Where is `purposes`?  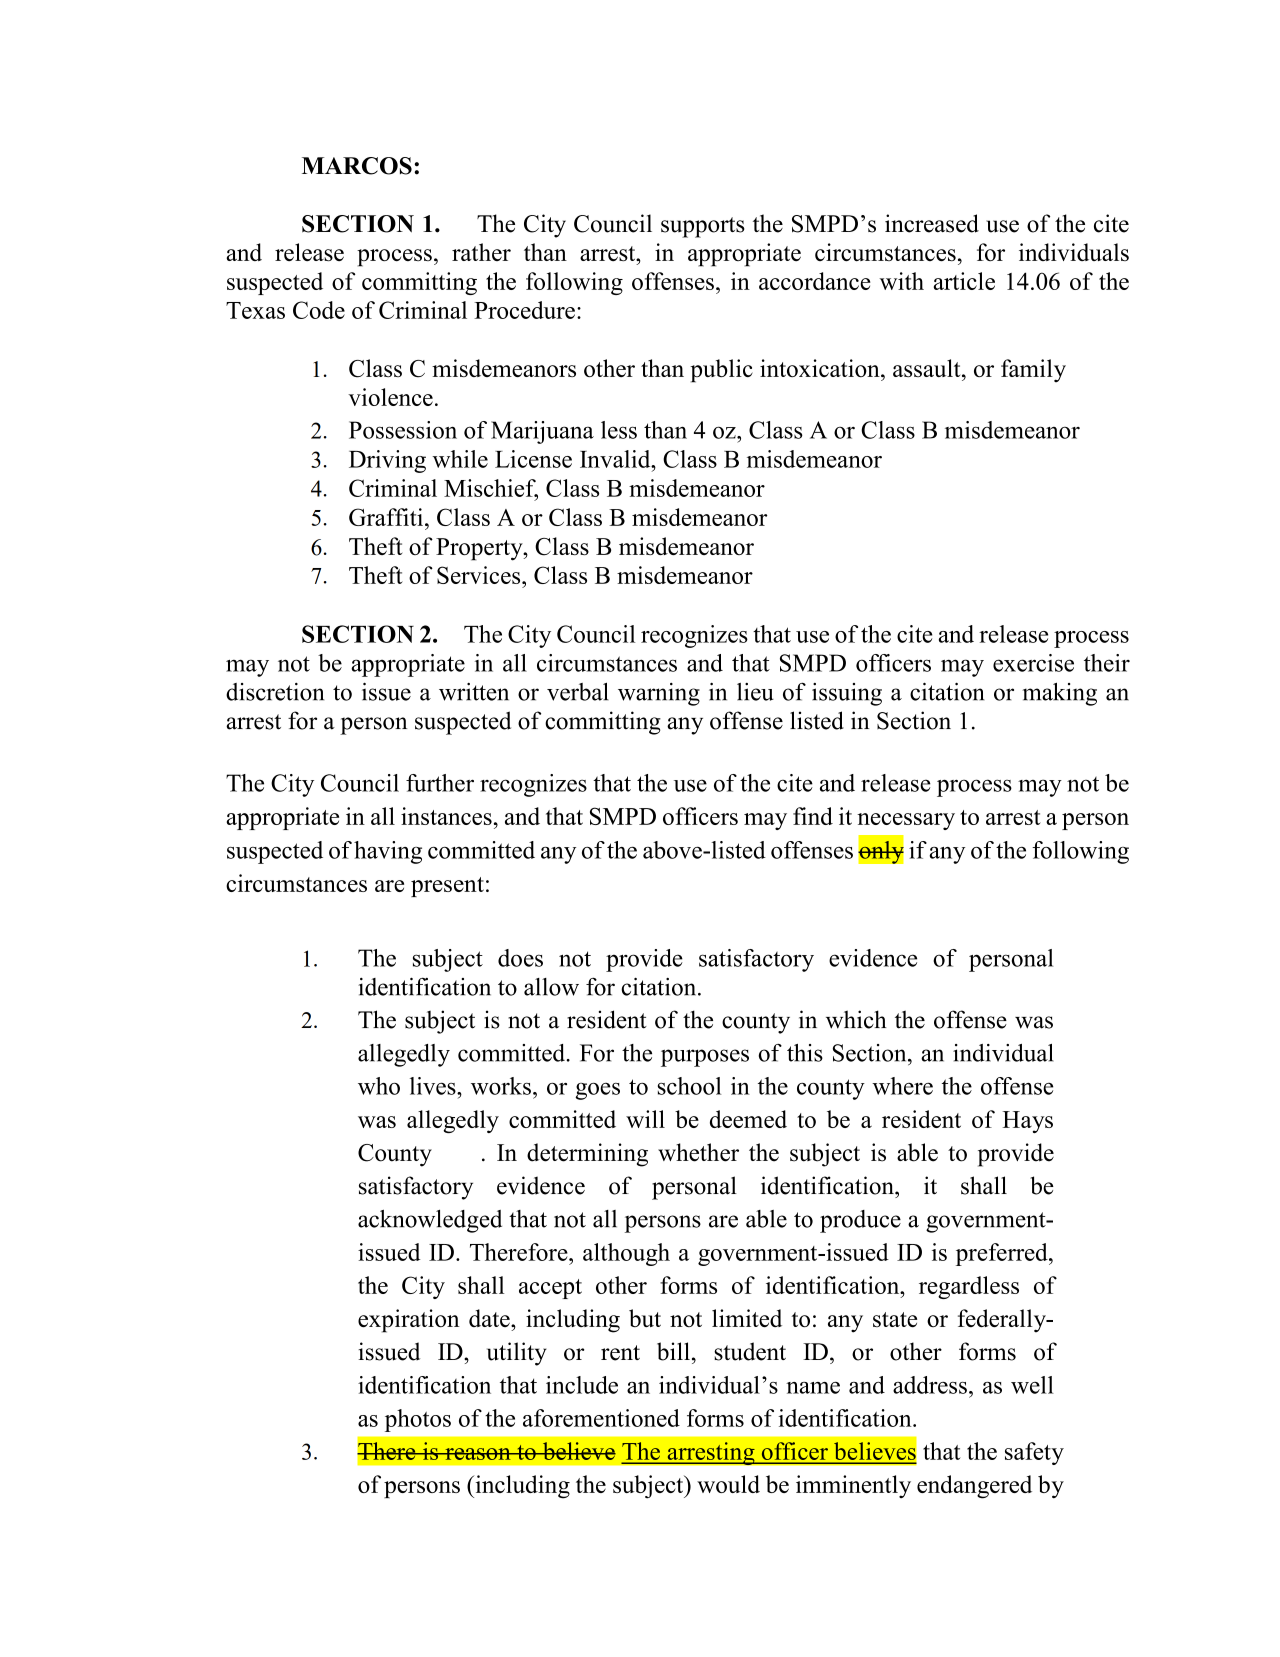
purposes is located at coordinates (705, 1058).
